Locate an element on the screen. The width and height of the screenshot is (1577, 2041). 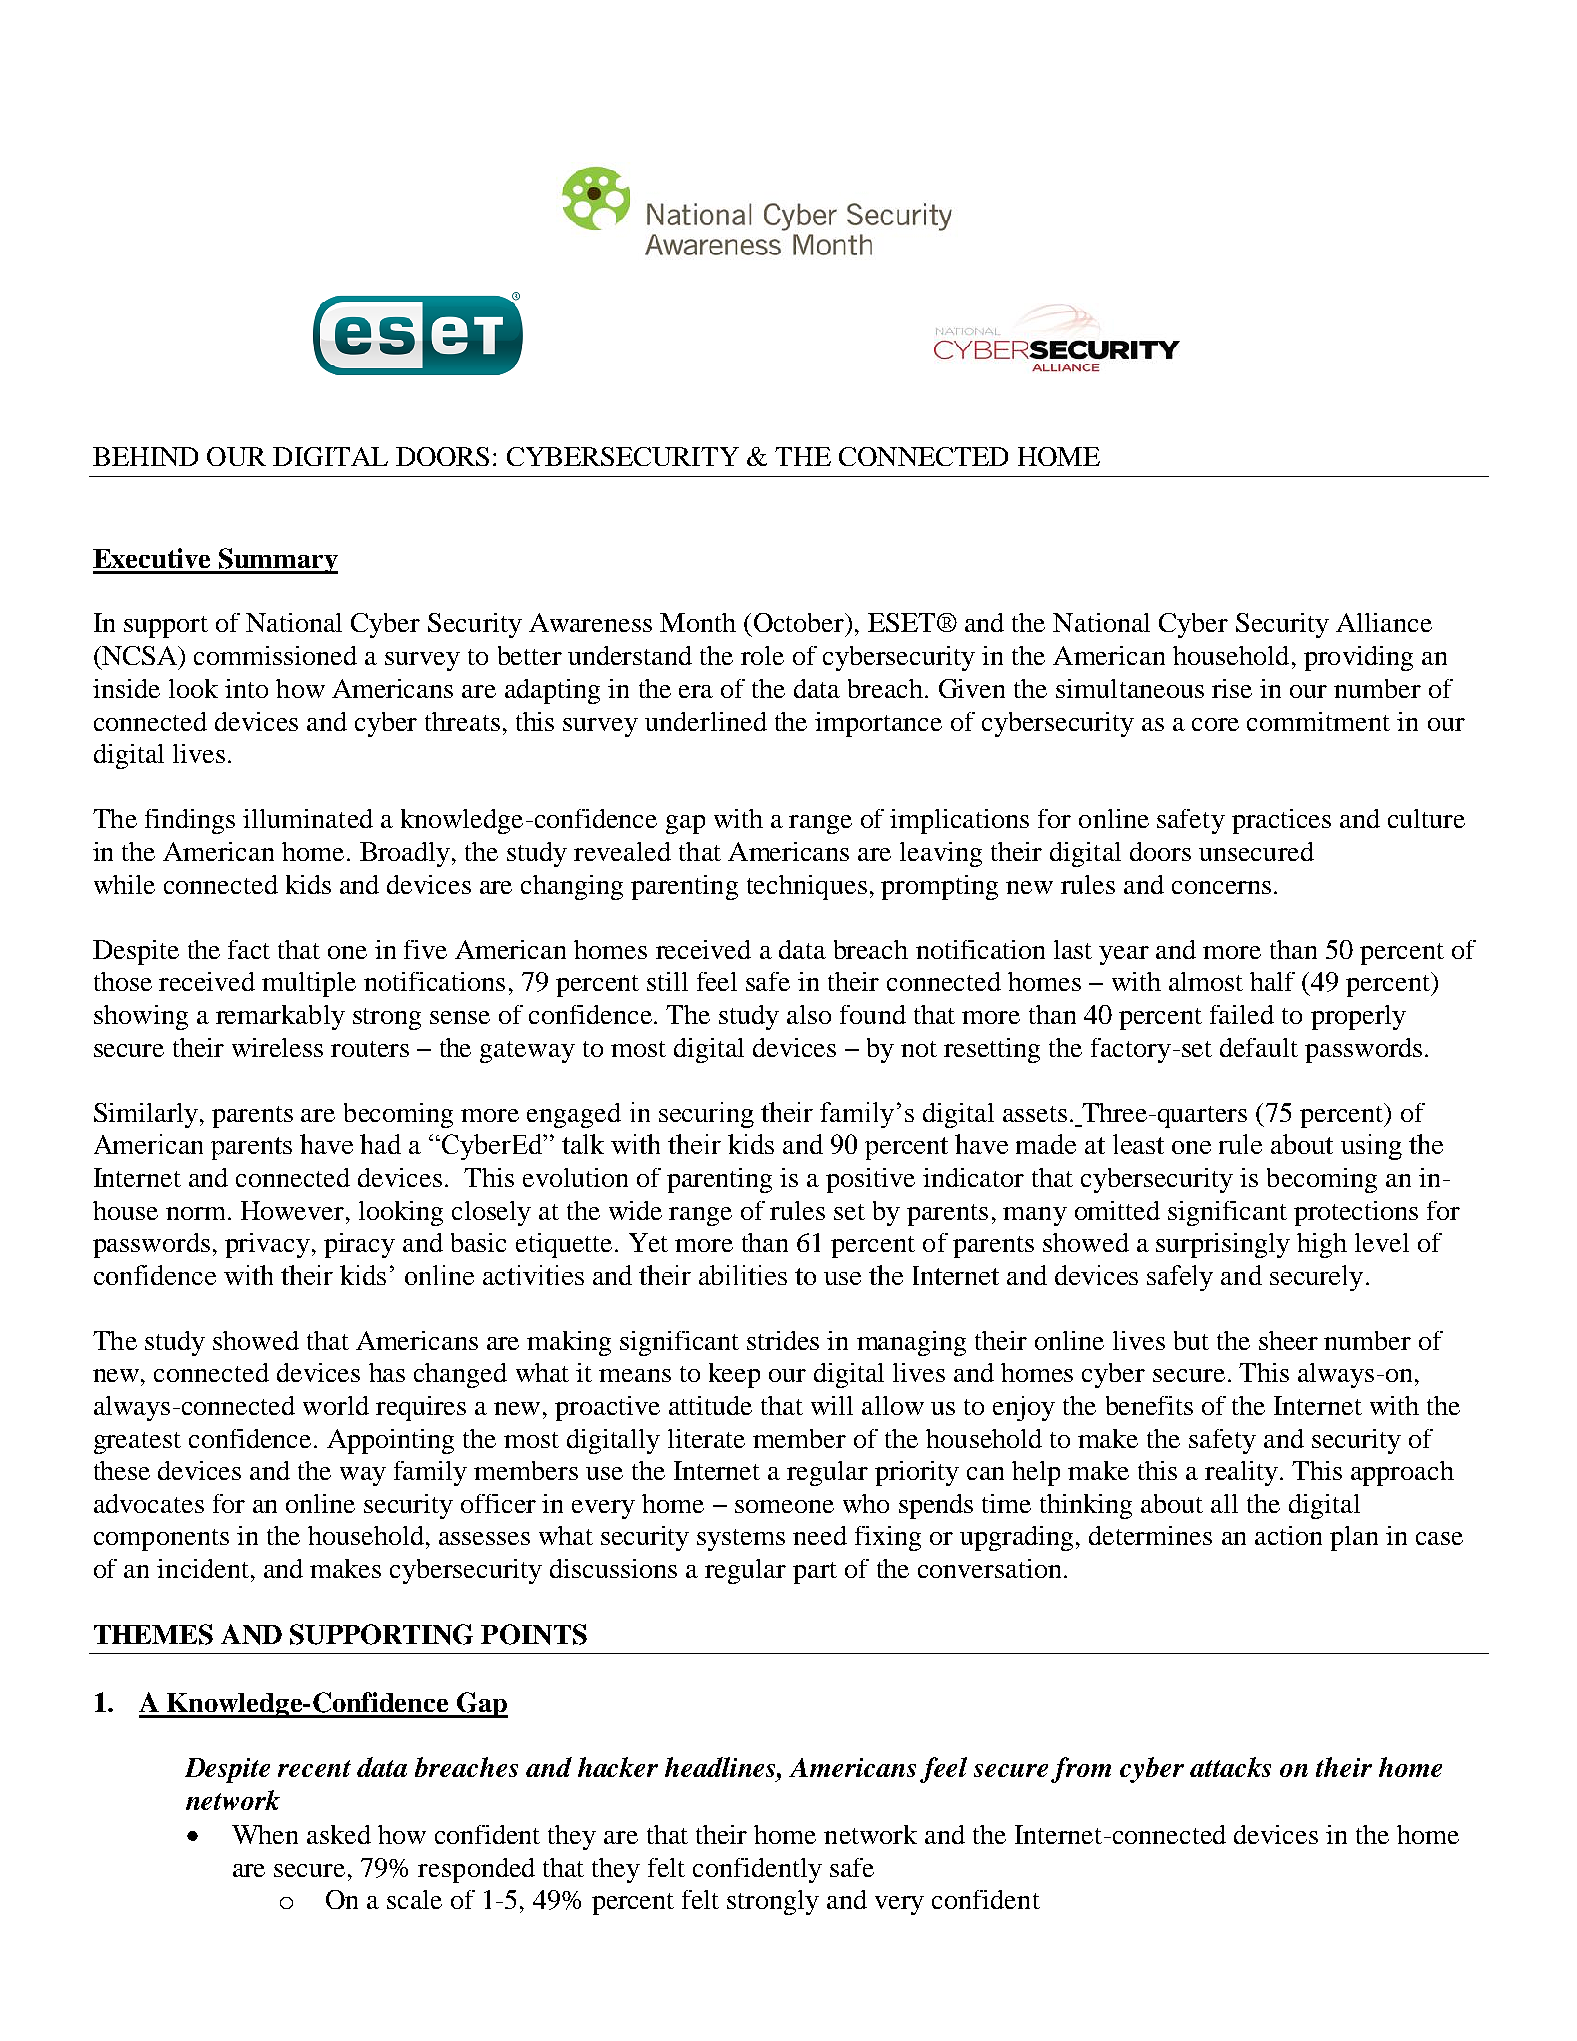
techniques is located at coordinates (807, 887).
